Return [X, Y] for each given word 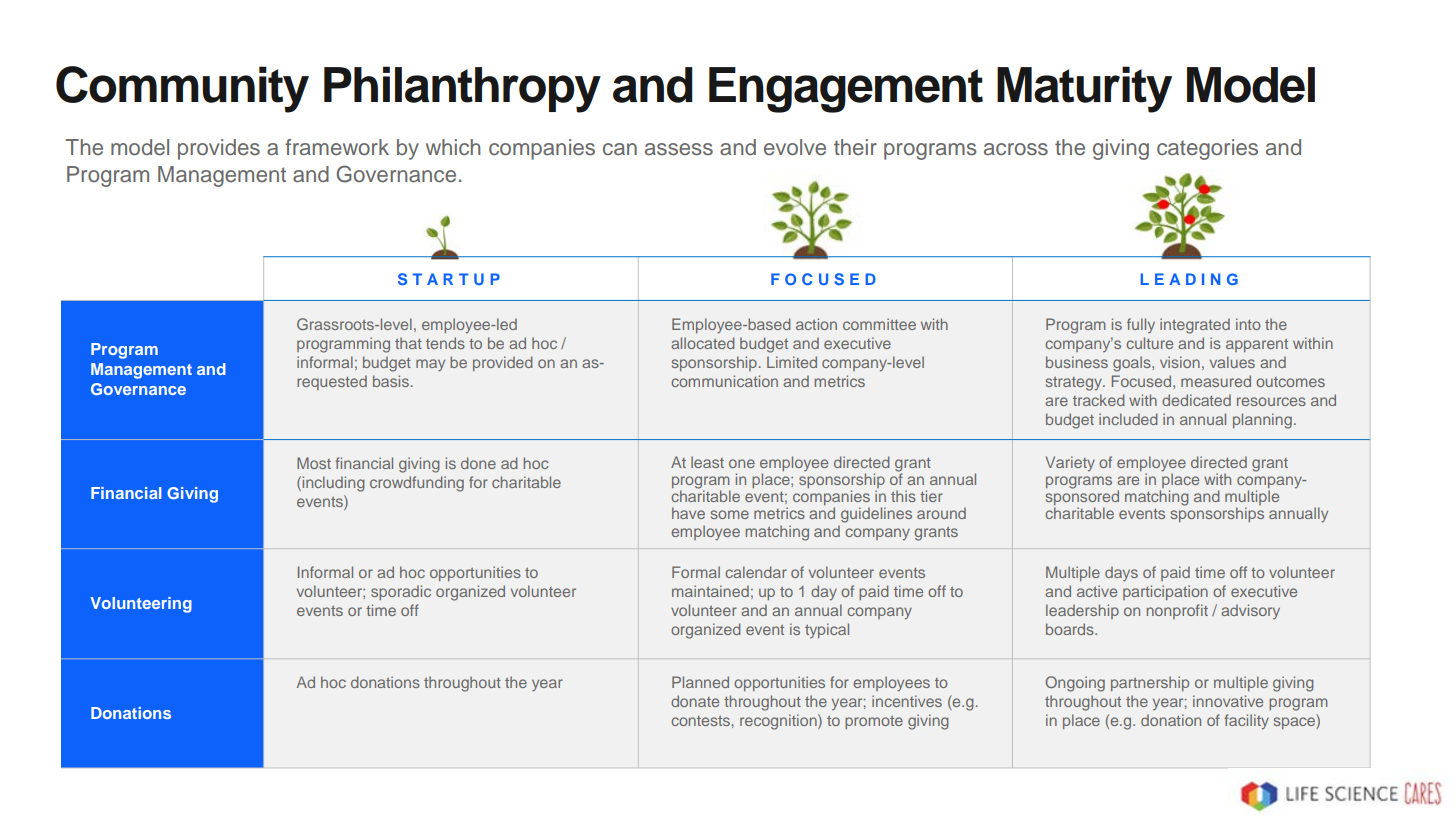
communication [724, 381]
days [1121, 573]
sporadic [401, 592]
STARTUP [449, 279]
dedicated [1196, 400]
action [816, 324]
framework [337, 147]
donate [695, 701]
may [430, 365]
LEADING [1189, 279]
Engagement [846, 90]
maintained [710, 591]
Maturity [1084, 89]
